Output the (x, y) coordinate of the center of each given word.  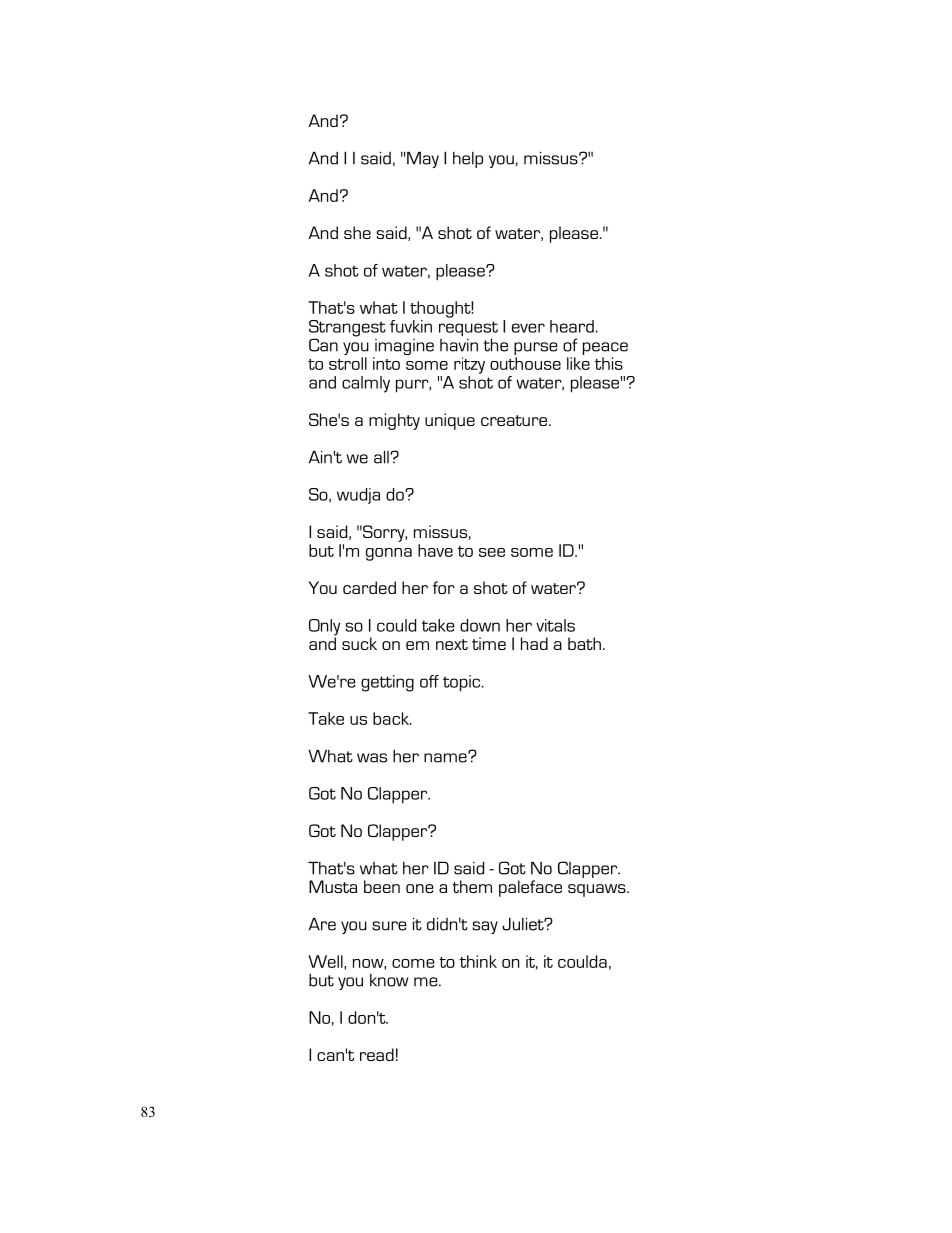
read (377, 1054)
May (422, 159)
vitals (555, 625)
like (578, 363)
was (372, 758)
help (468, 160)
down (480, 625)
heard (572, 326)
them (472, 886)
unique (450, 421)
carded (369, 587)
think (478, 961)
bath (584, 643)
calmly (366, 384)
